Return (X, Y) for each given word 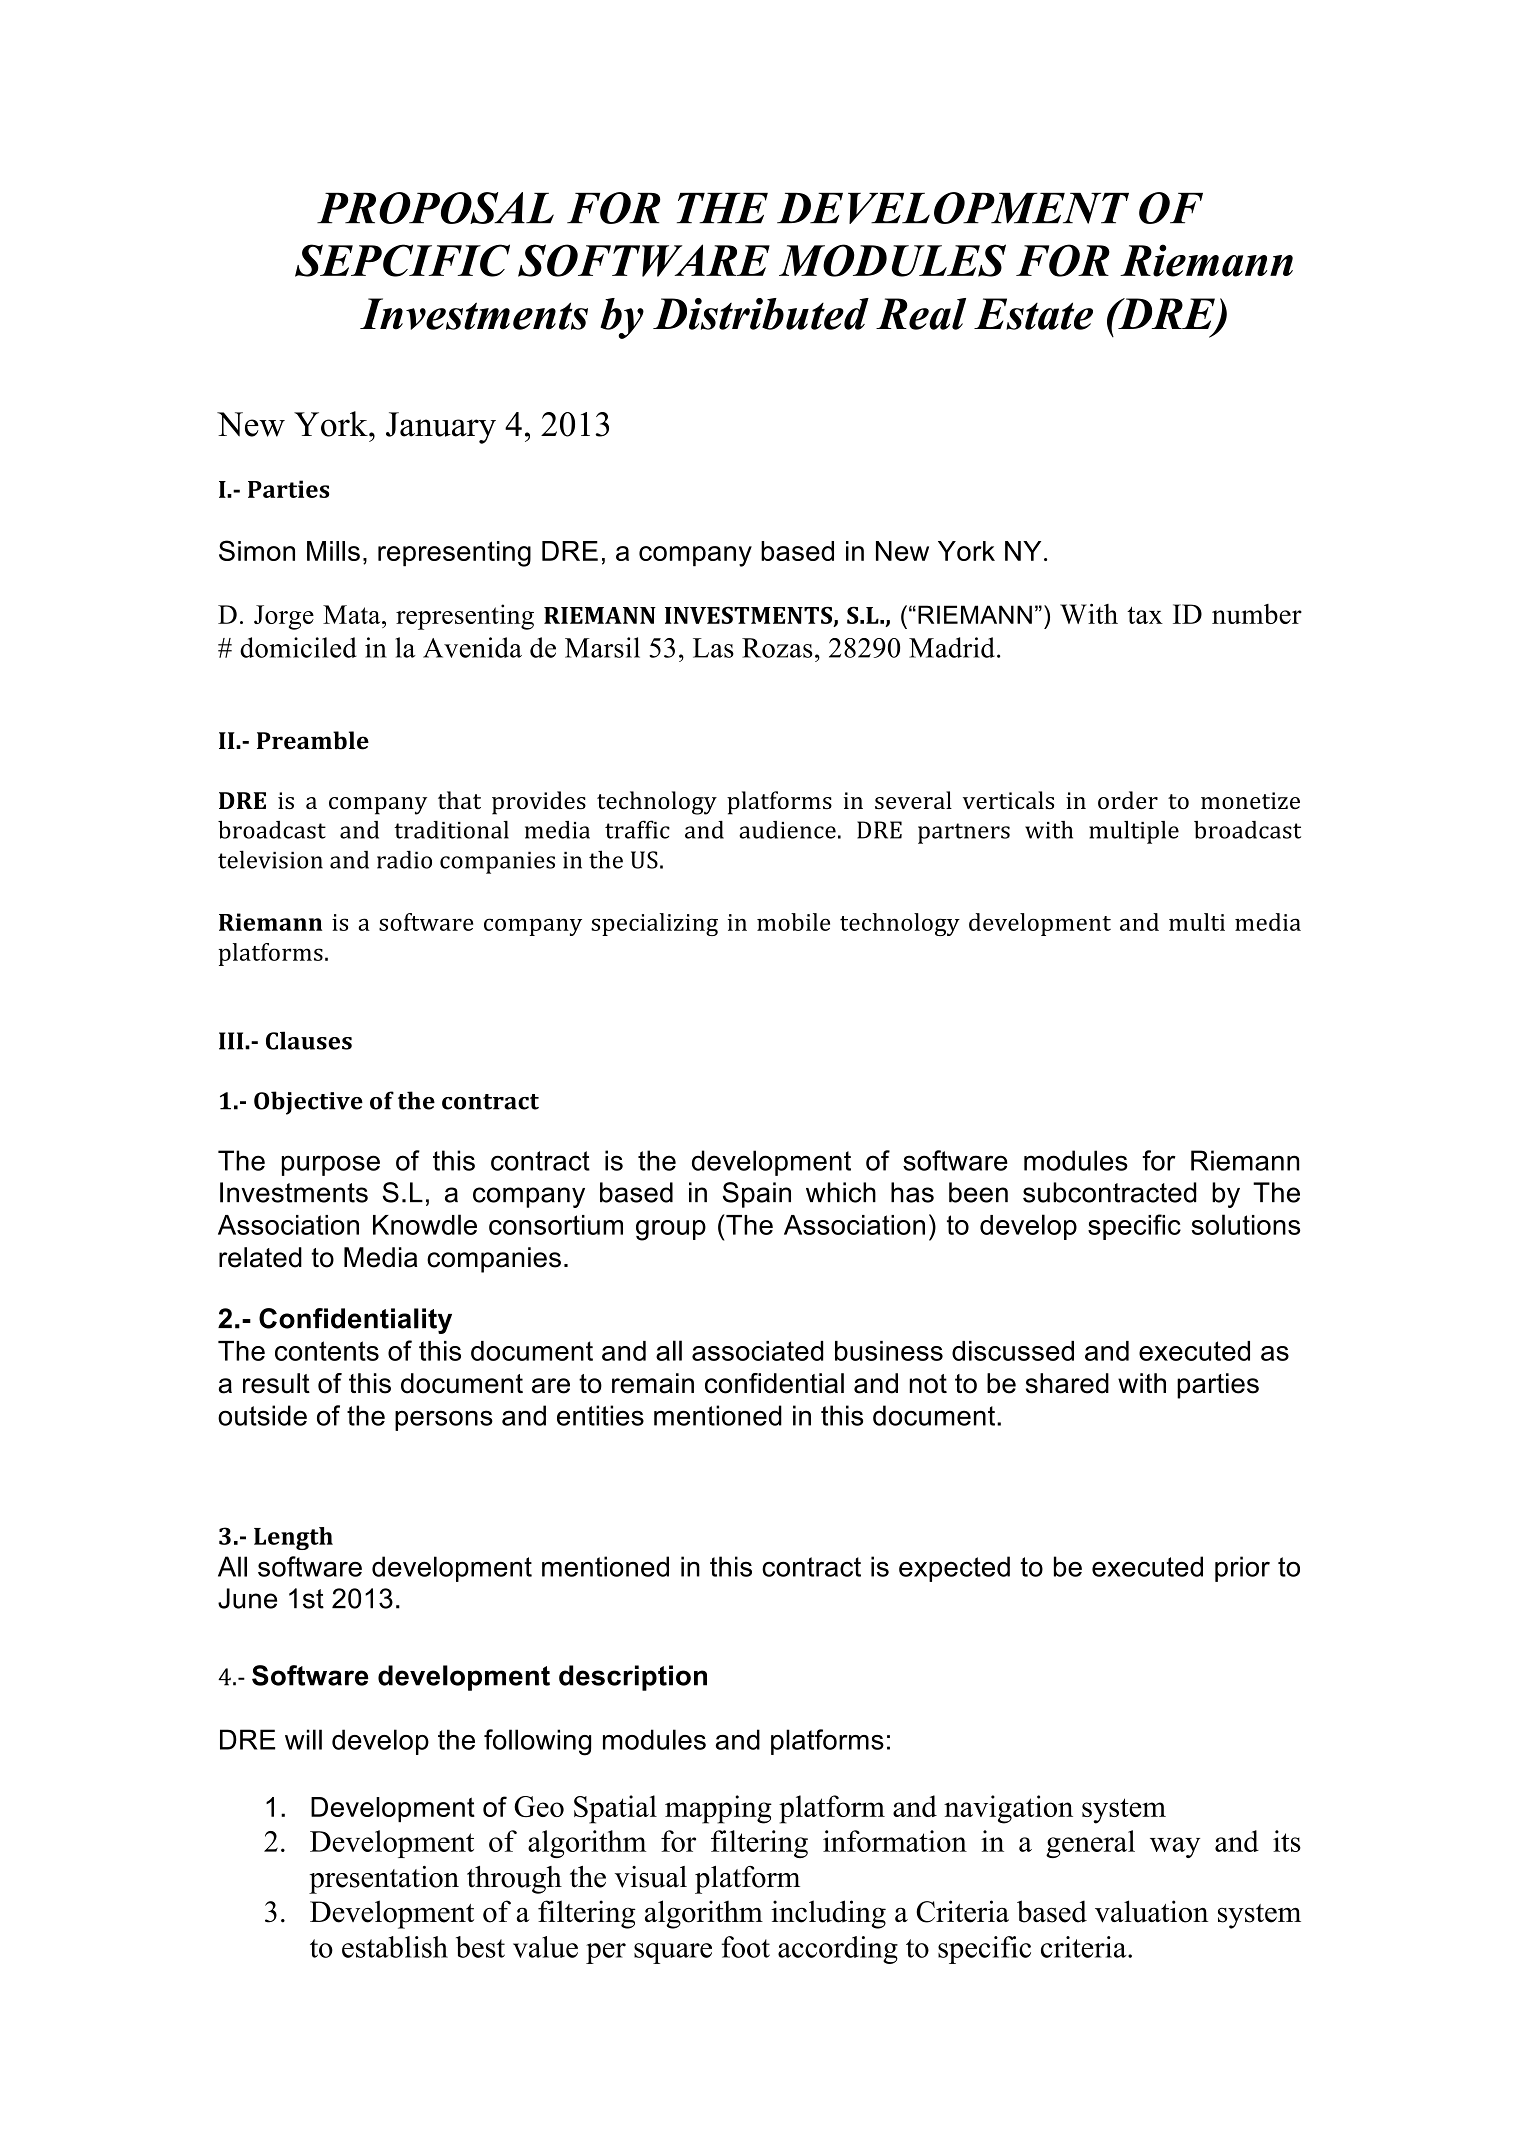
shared (1067, 1383)
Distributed (761, 314)
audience (787, 830)
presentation (384, 1880)
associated (757, 1351)
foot (745, 1947)
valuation (1151, 1911)
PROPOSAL (435, 208)
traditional (451, 830)
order (1128, 800)
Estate (1033, 314)
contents (327, 1351)
